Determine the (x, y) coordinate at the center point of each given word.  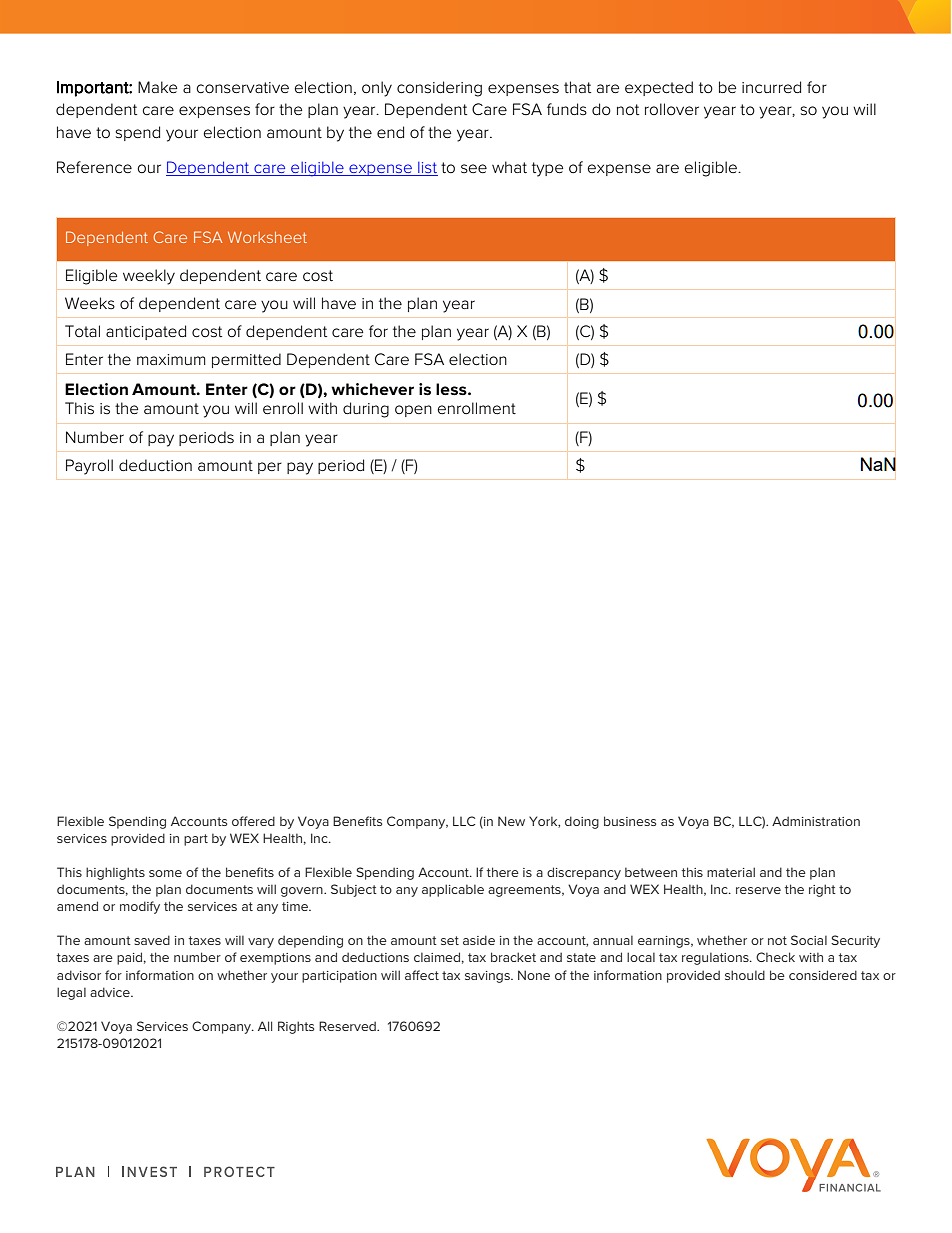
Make (157, 87)
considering (439, 89)
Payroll (89, 467)
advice (111, 992)
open (413, 411)
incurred (771, 87)
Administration (816, 821)
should (745, 975)
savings (488, 977)
